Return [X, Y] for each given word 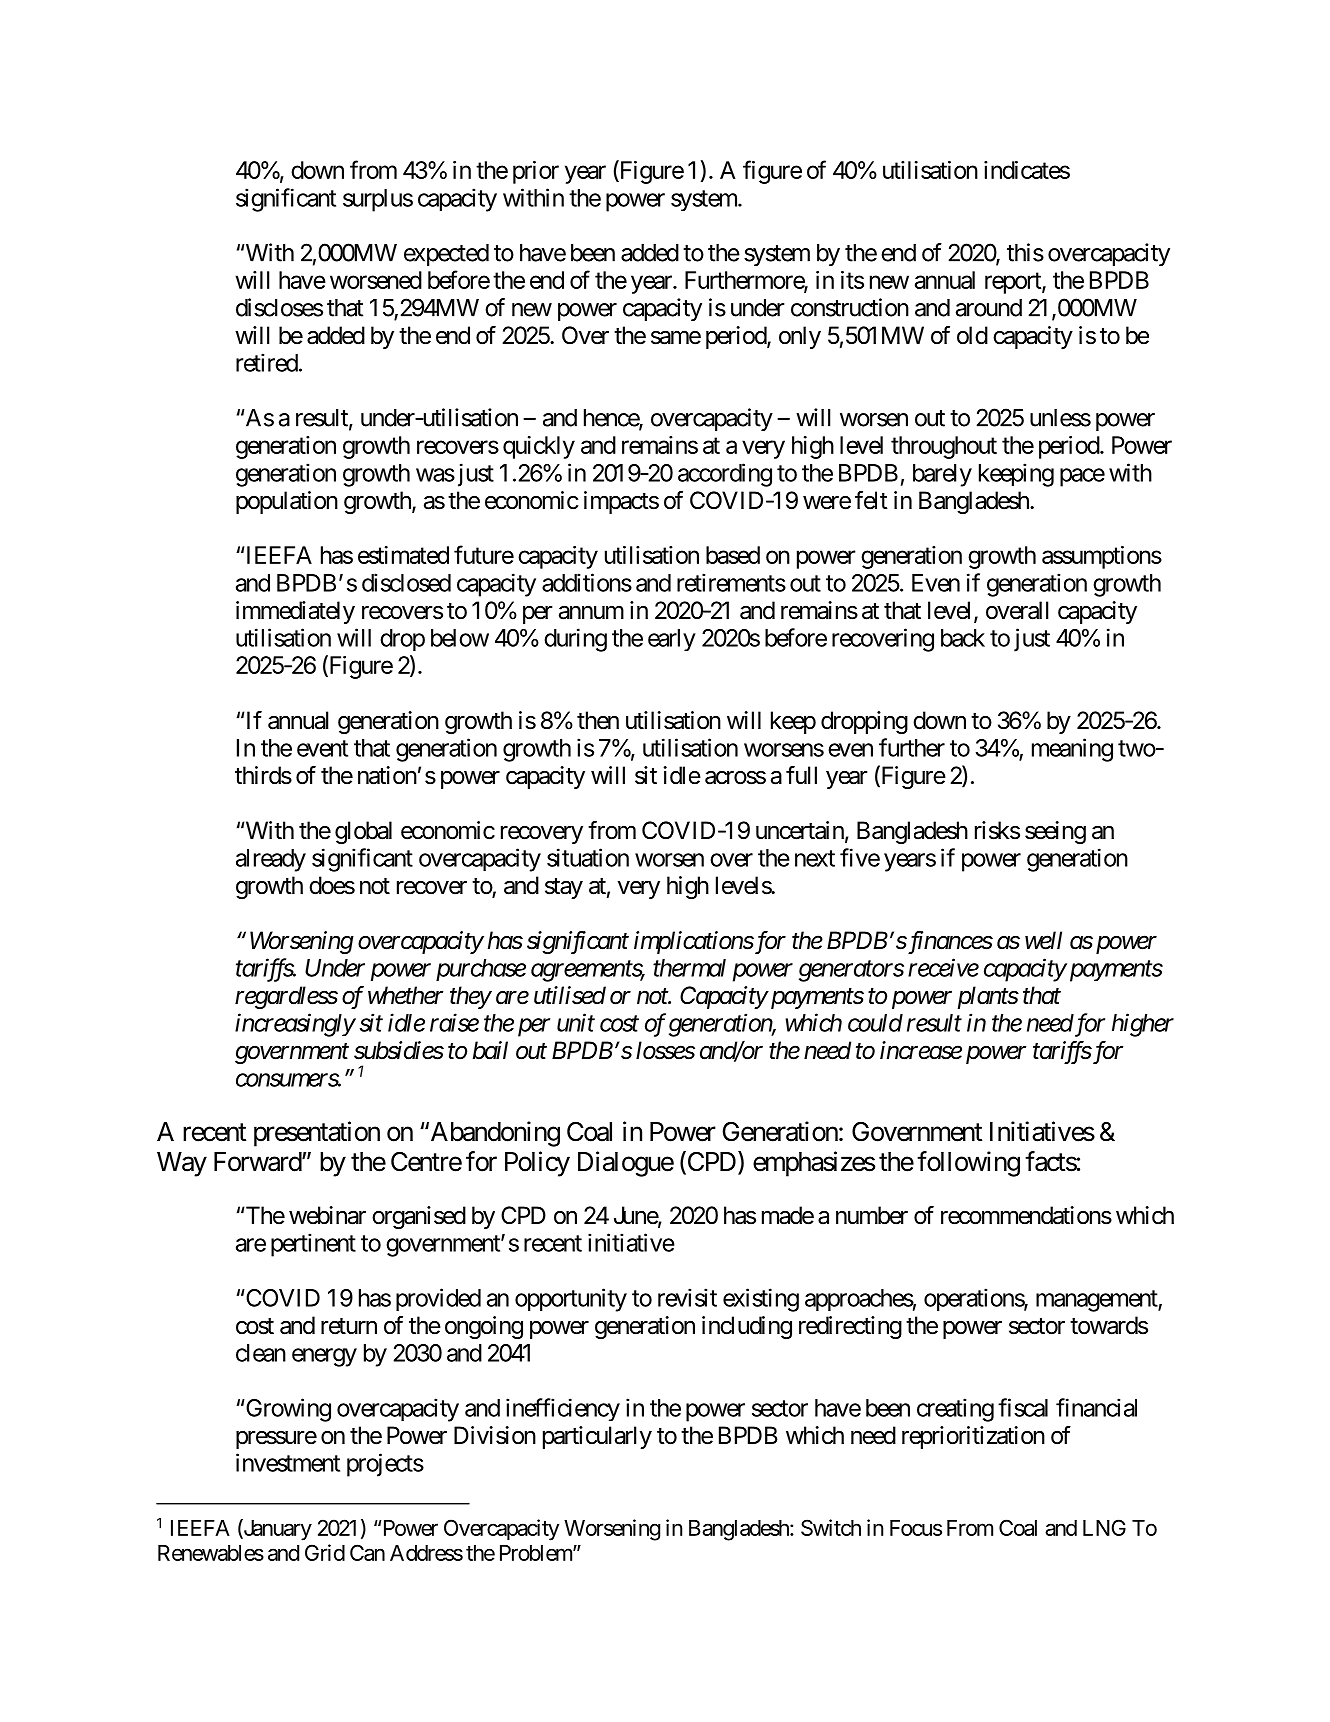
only [800, 337]
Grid [325, 1552]
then [598, 720]
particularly [597, 1437]
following [968, 1164]
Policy [537, 1164]
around [989, 308]
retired [267, 362]
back [963, 638]
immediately [295, 612]
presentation [317, 1134]
